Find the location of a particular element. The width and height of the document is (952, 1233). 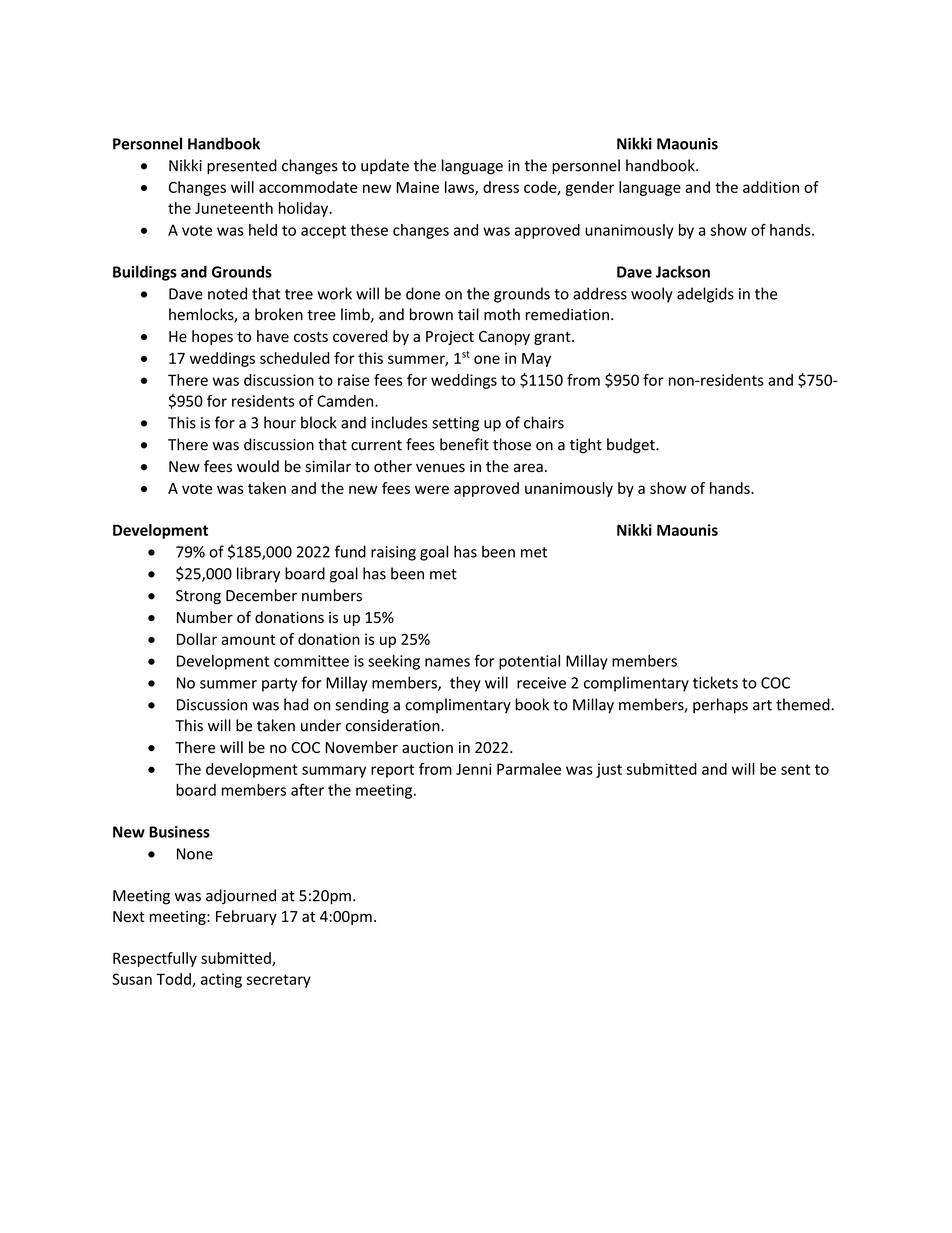

budget is located at coordinates (632, 446).
